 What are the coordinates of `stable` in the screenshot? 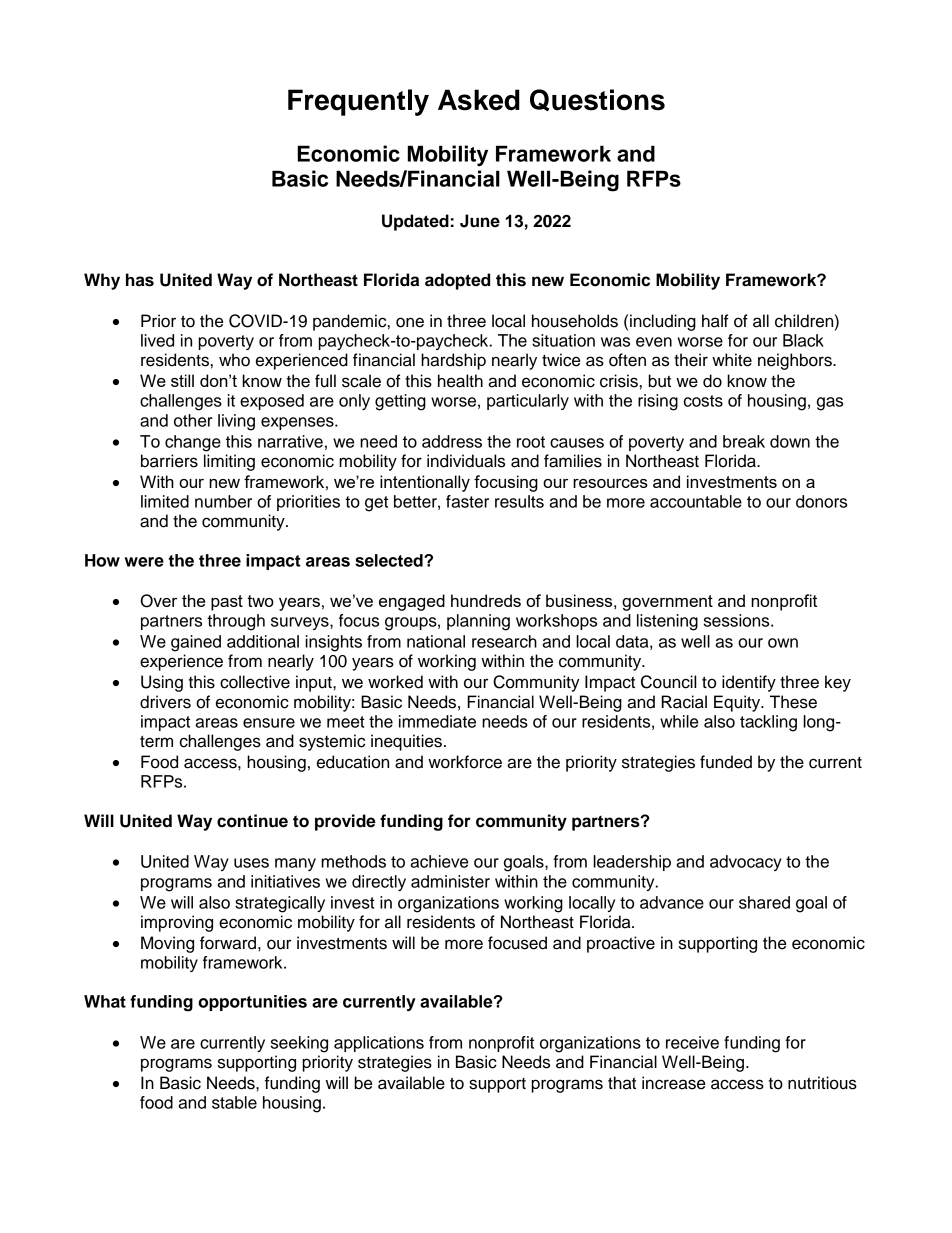 It's located at (234, 1102).
